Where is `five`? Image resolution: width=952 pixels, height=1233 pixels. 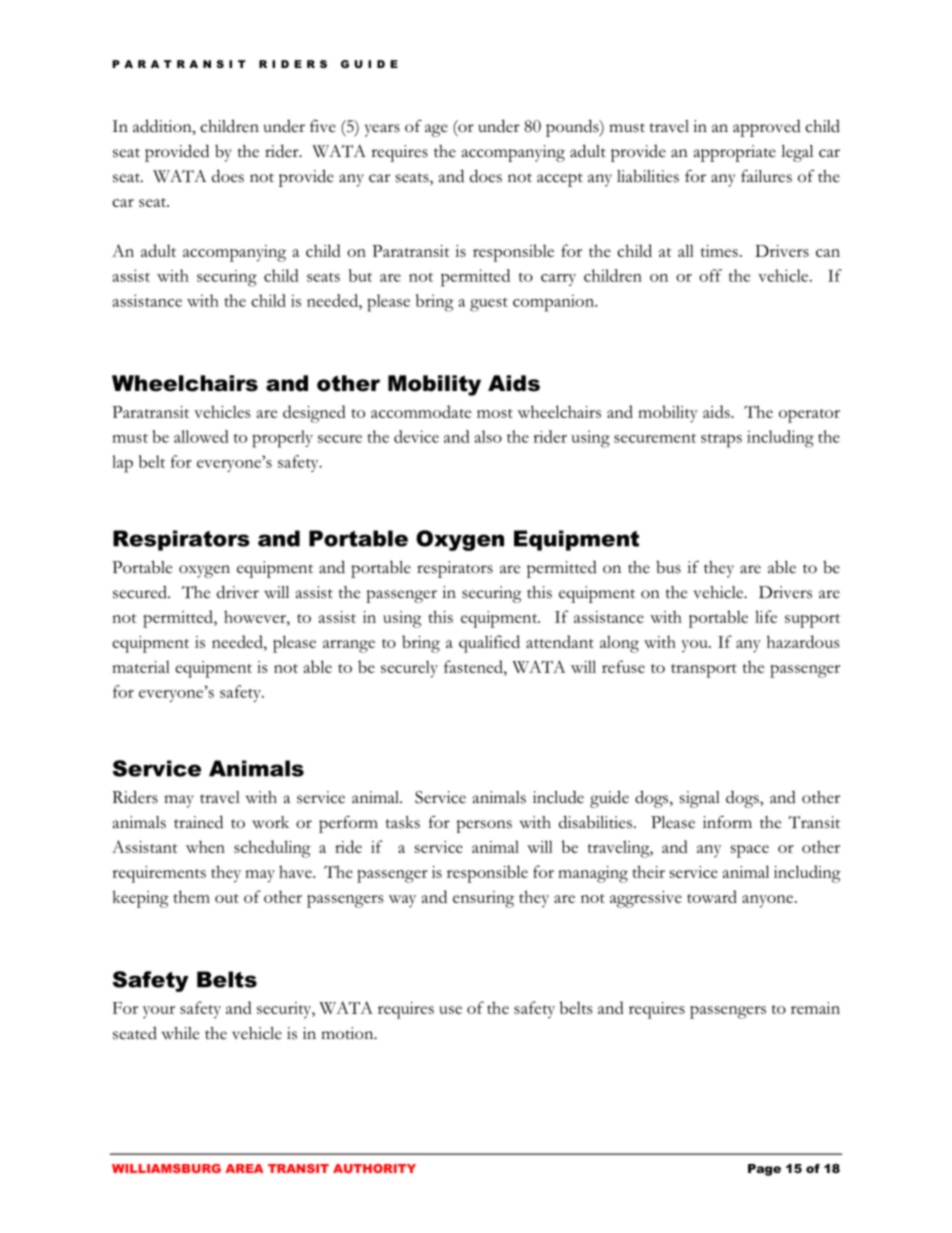 five is located at coordinates (323, 126).
